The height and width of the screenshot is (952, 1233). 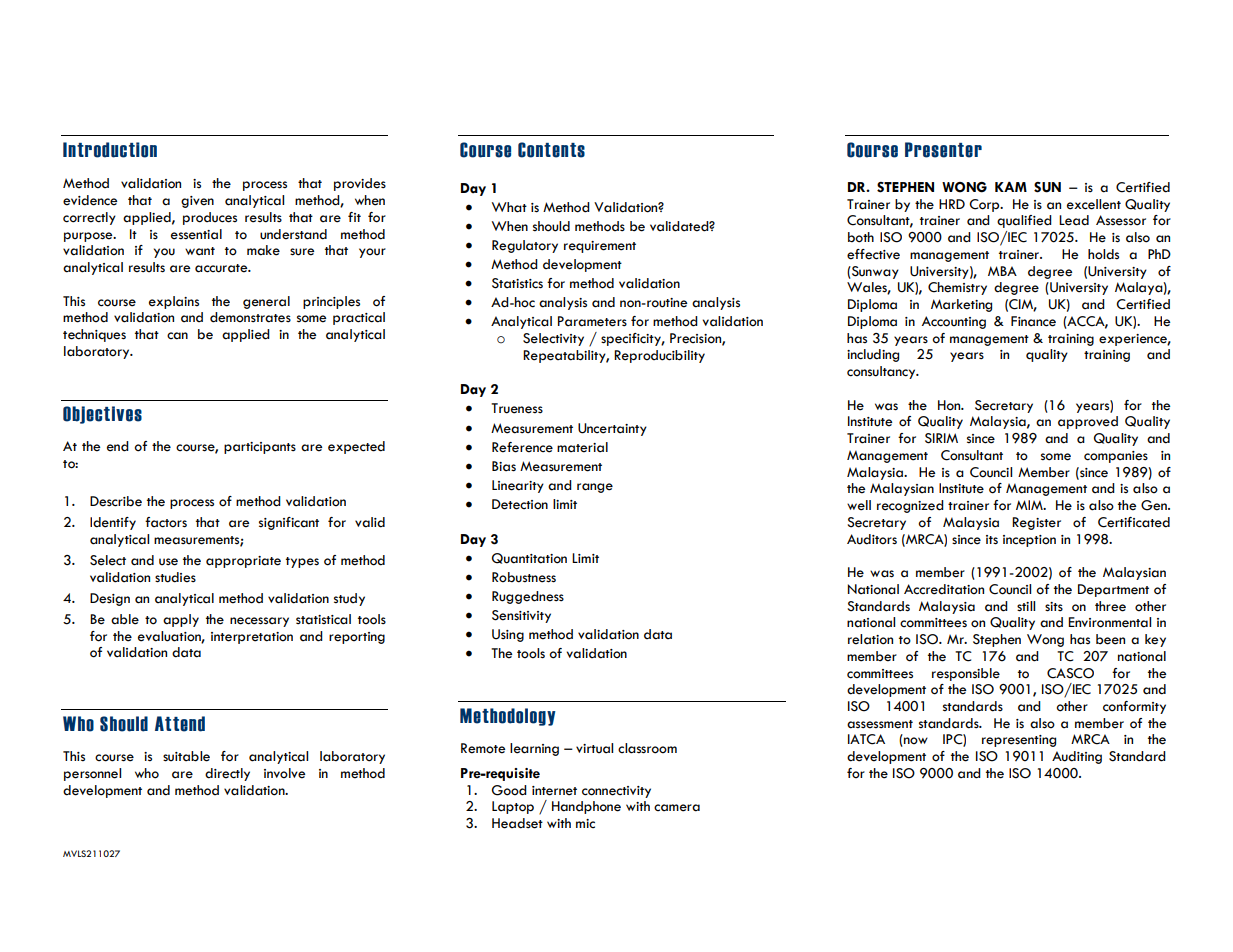 I want to click on Finance, so click(x=1033, y=321).
